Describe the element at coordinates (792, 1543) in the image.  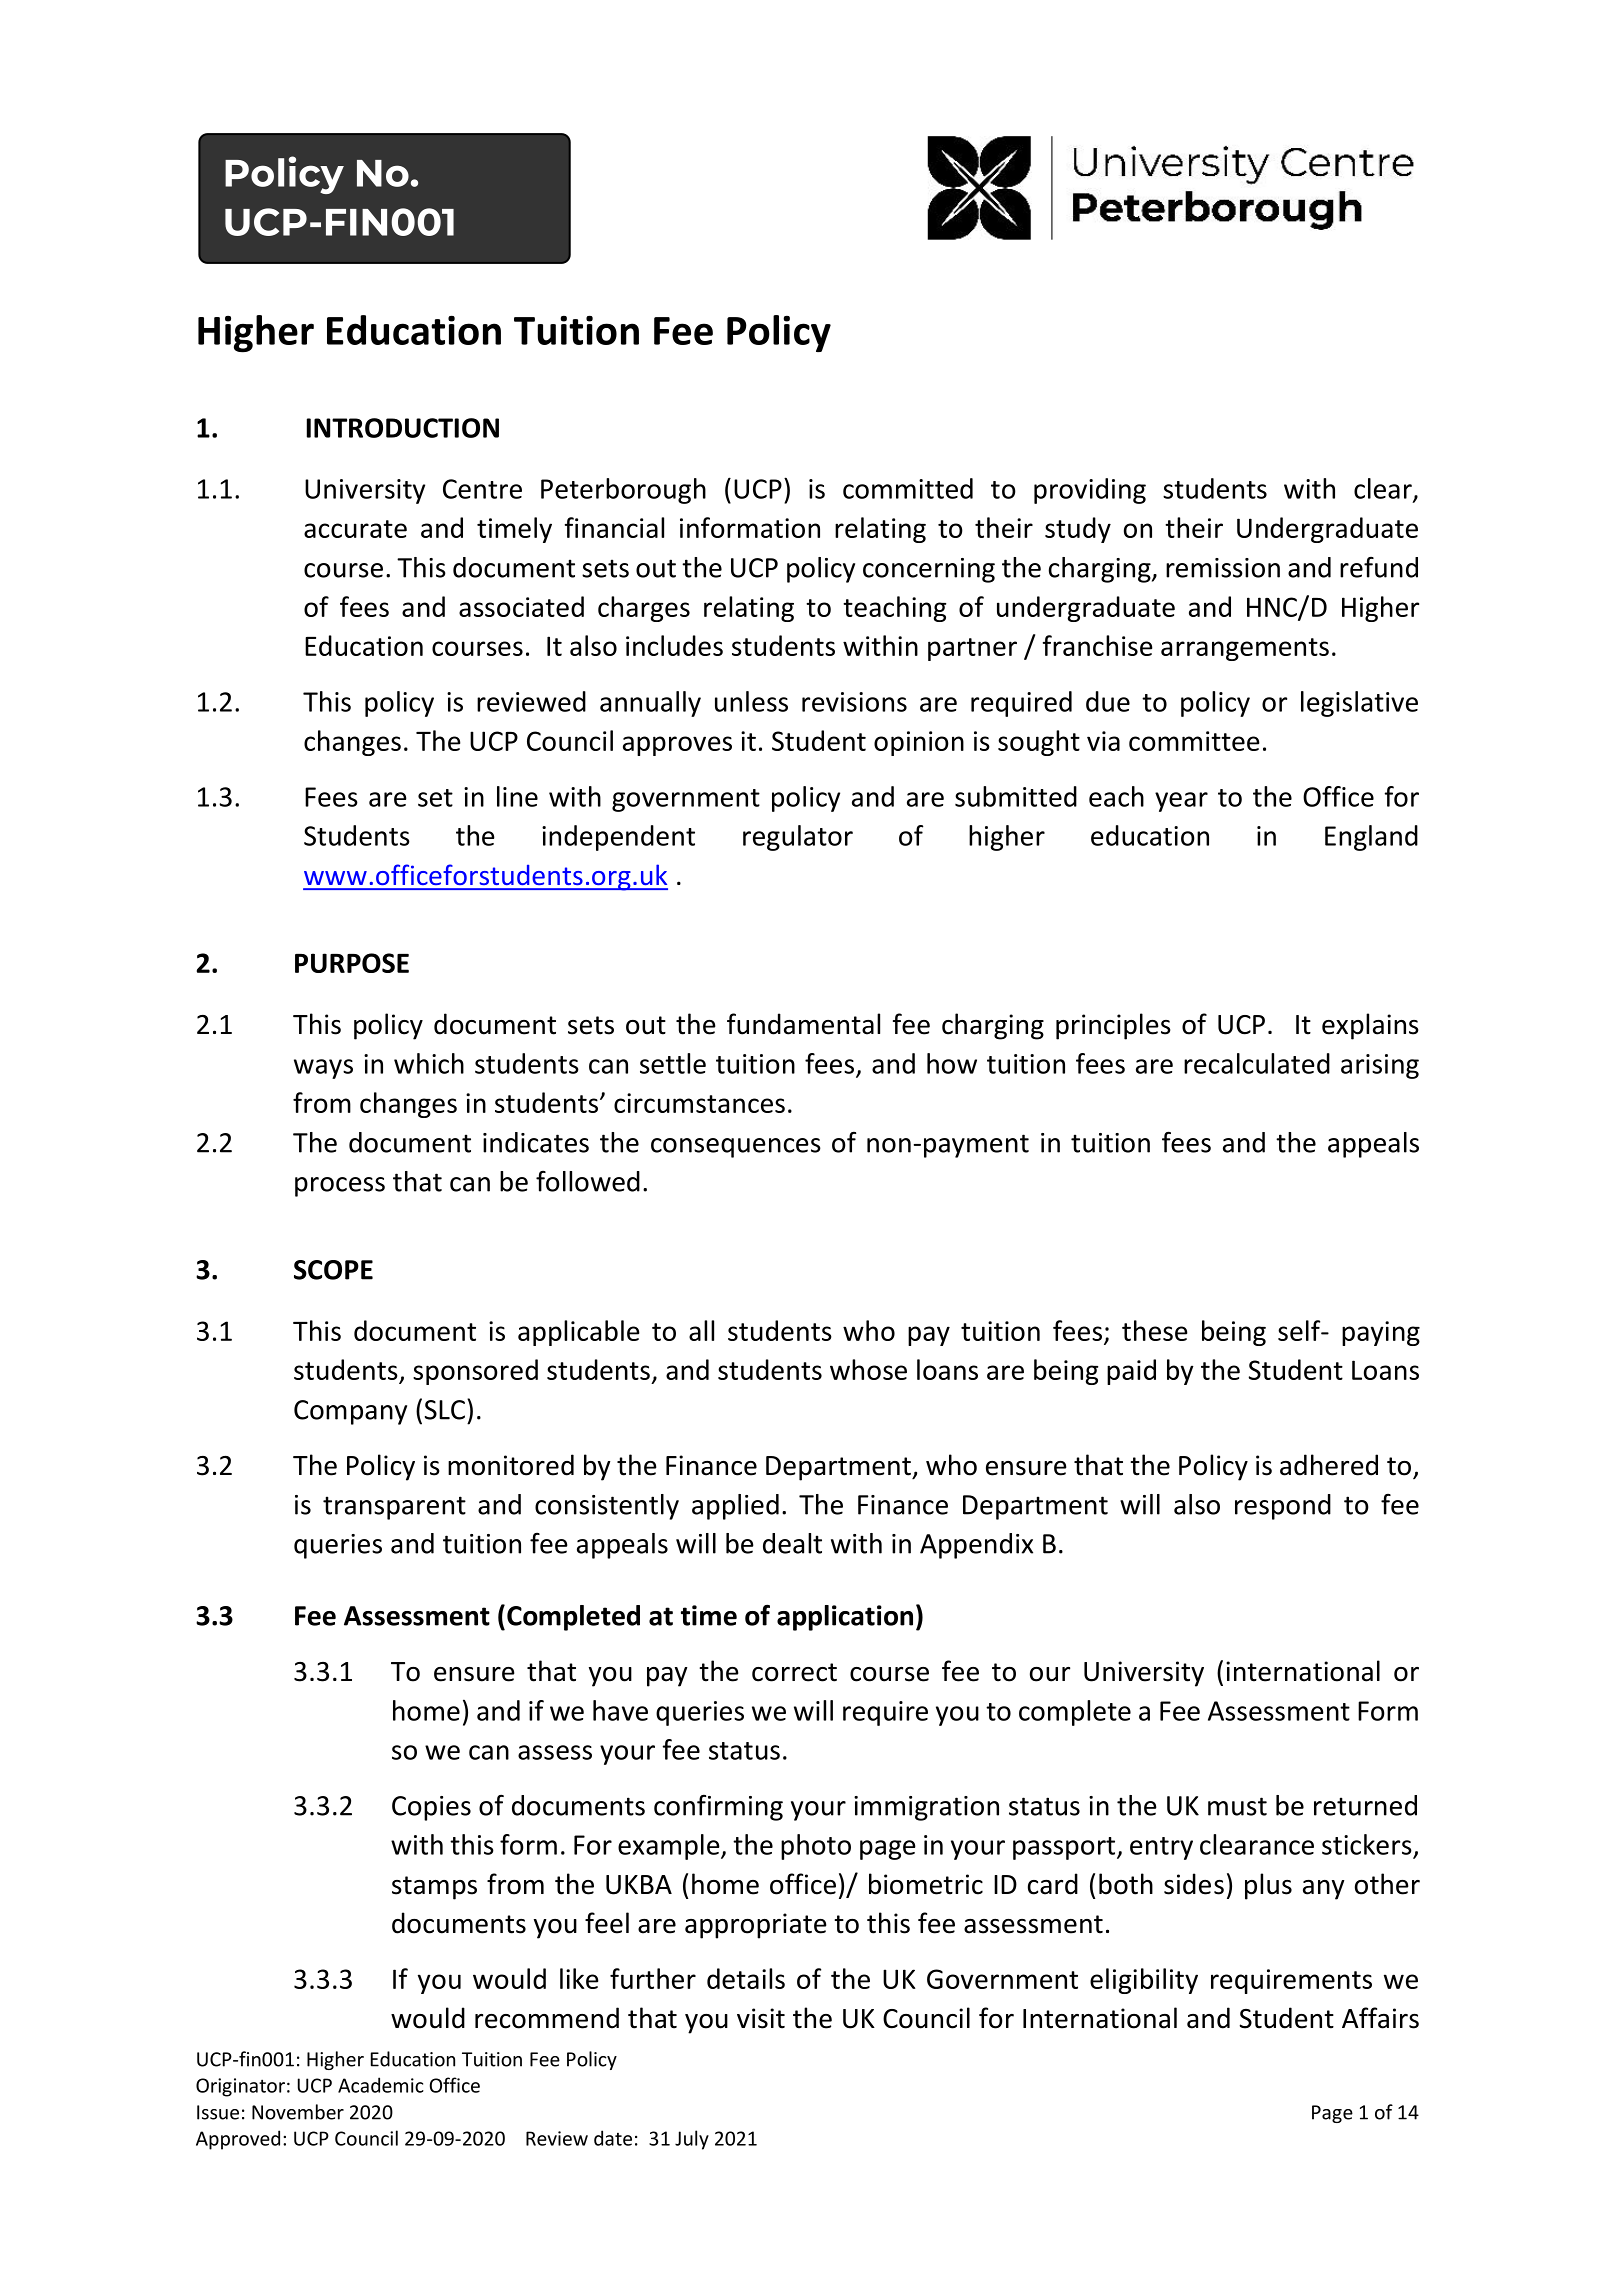
I see `dealt` at that location.
